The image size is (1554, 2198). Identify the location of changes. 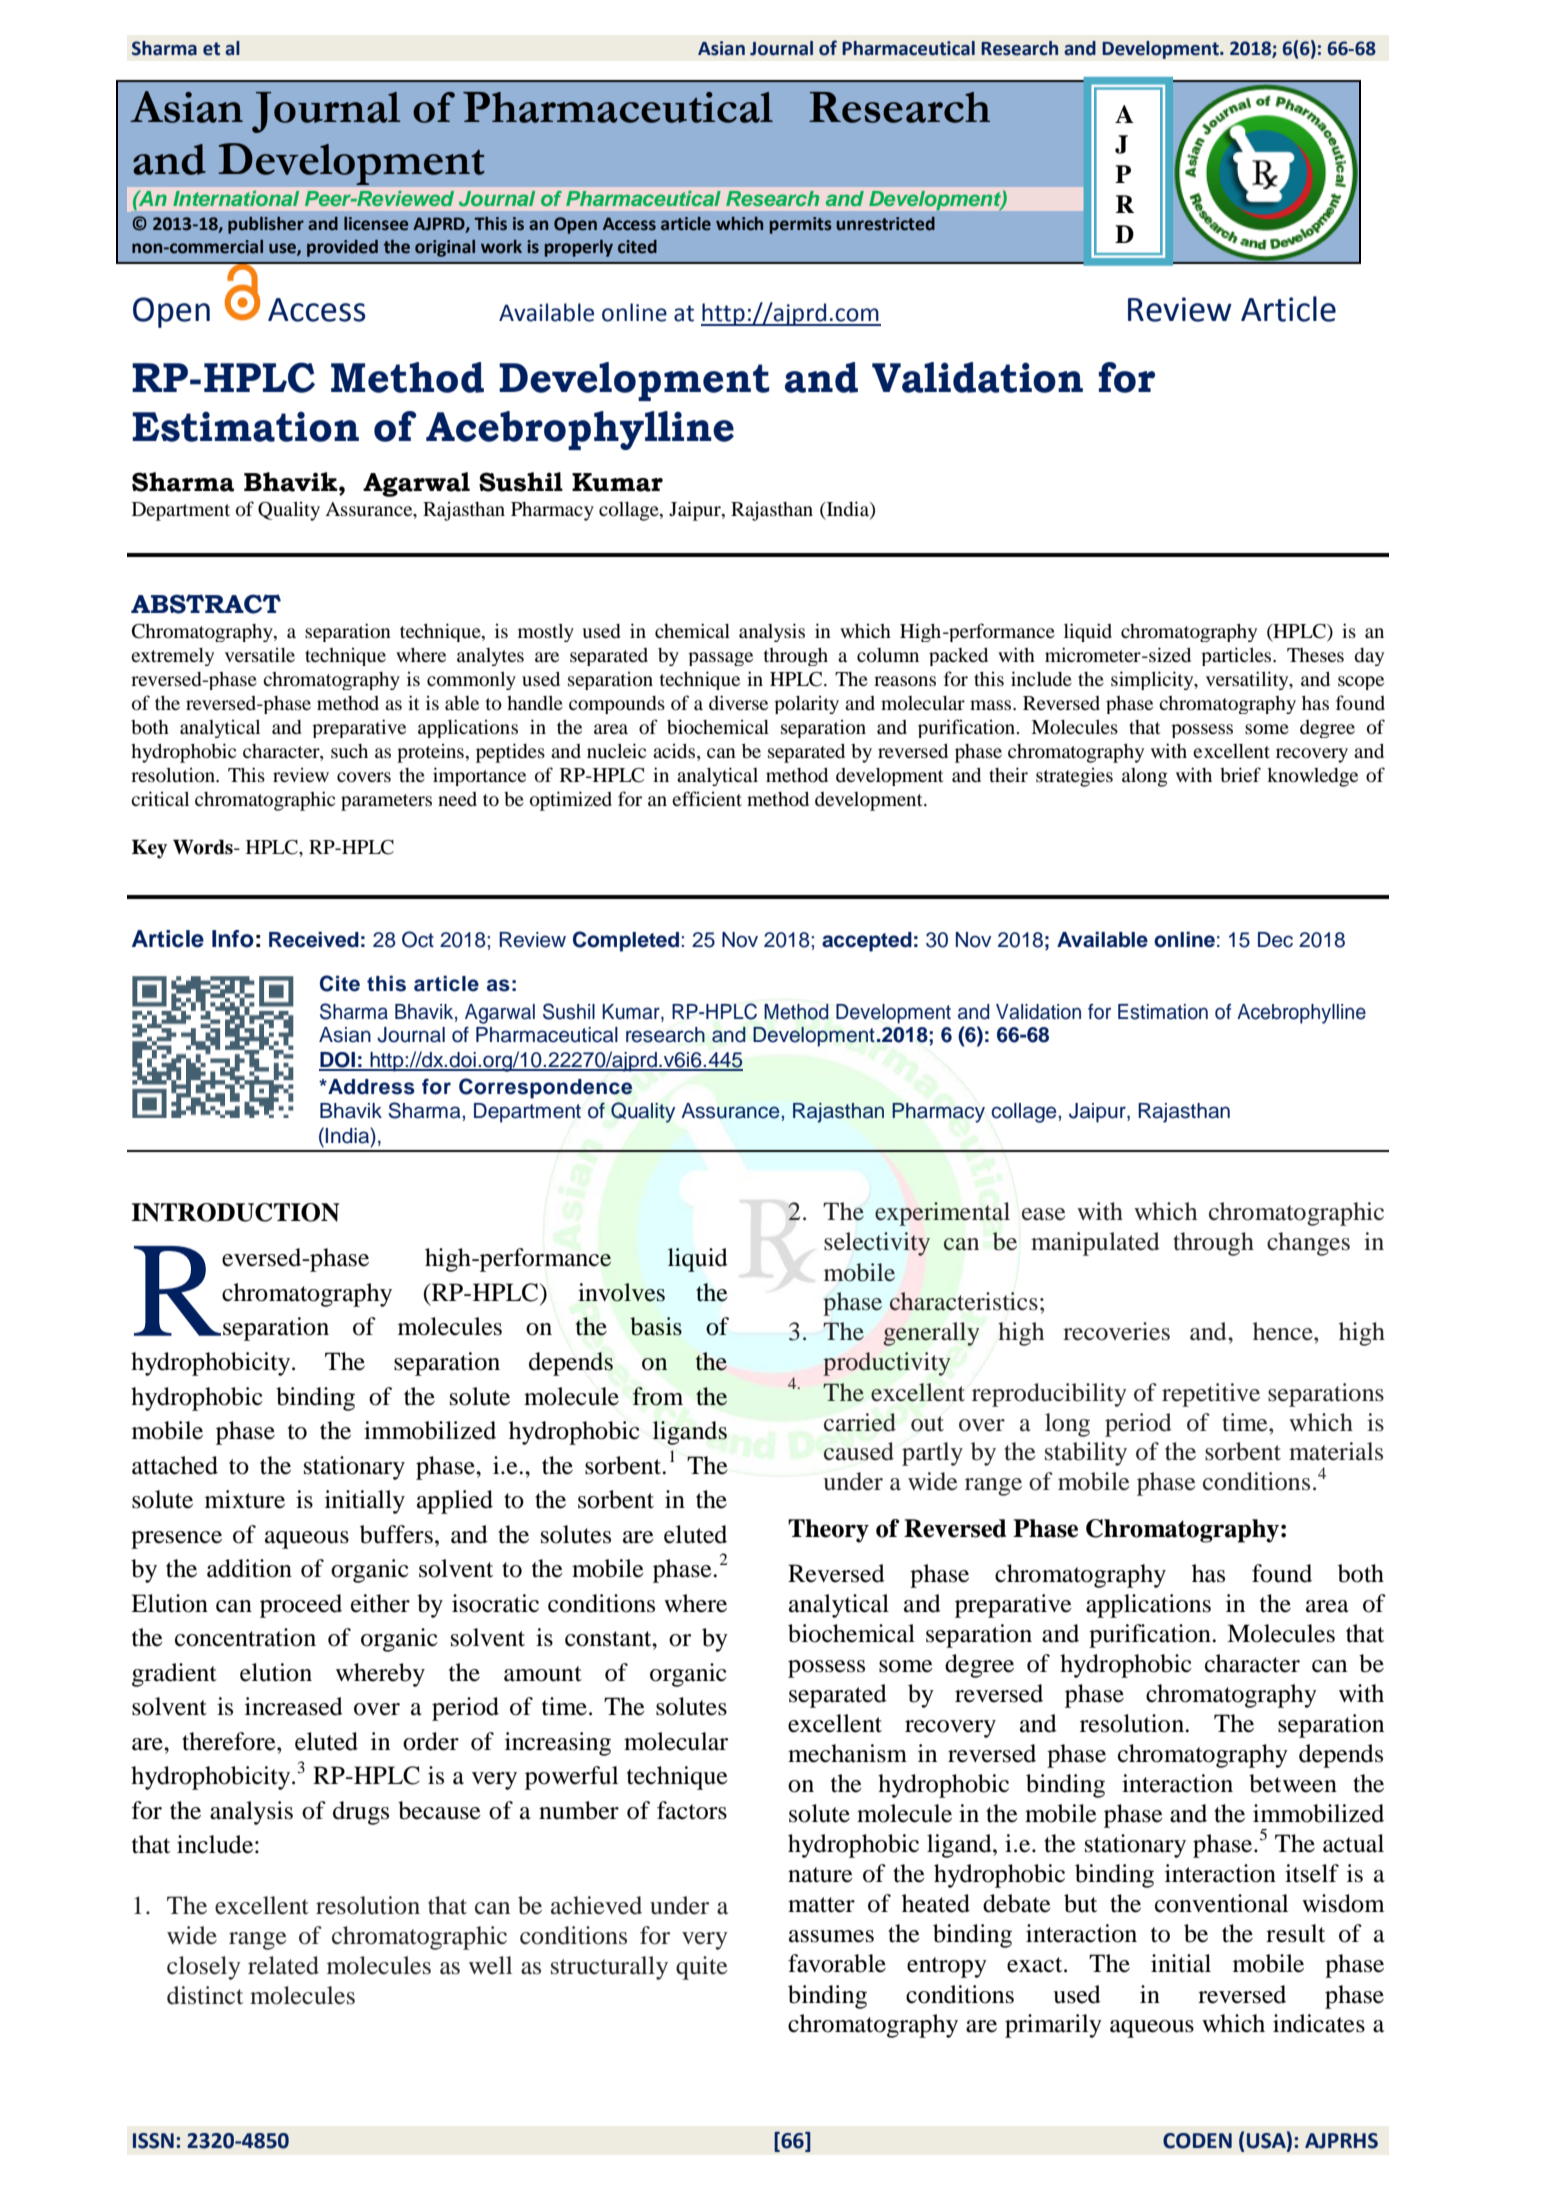
(1308, 1244).
